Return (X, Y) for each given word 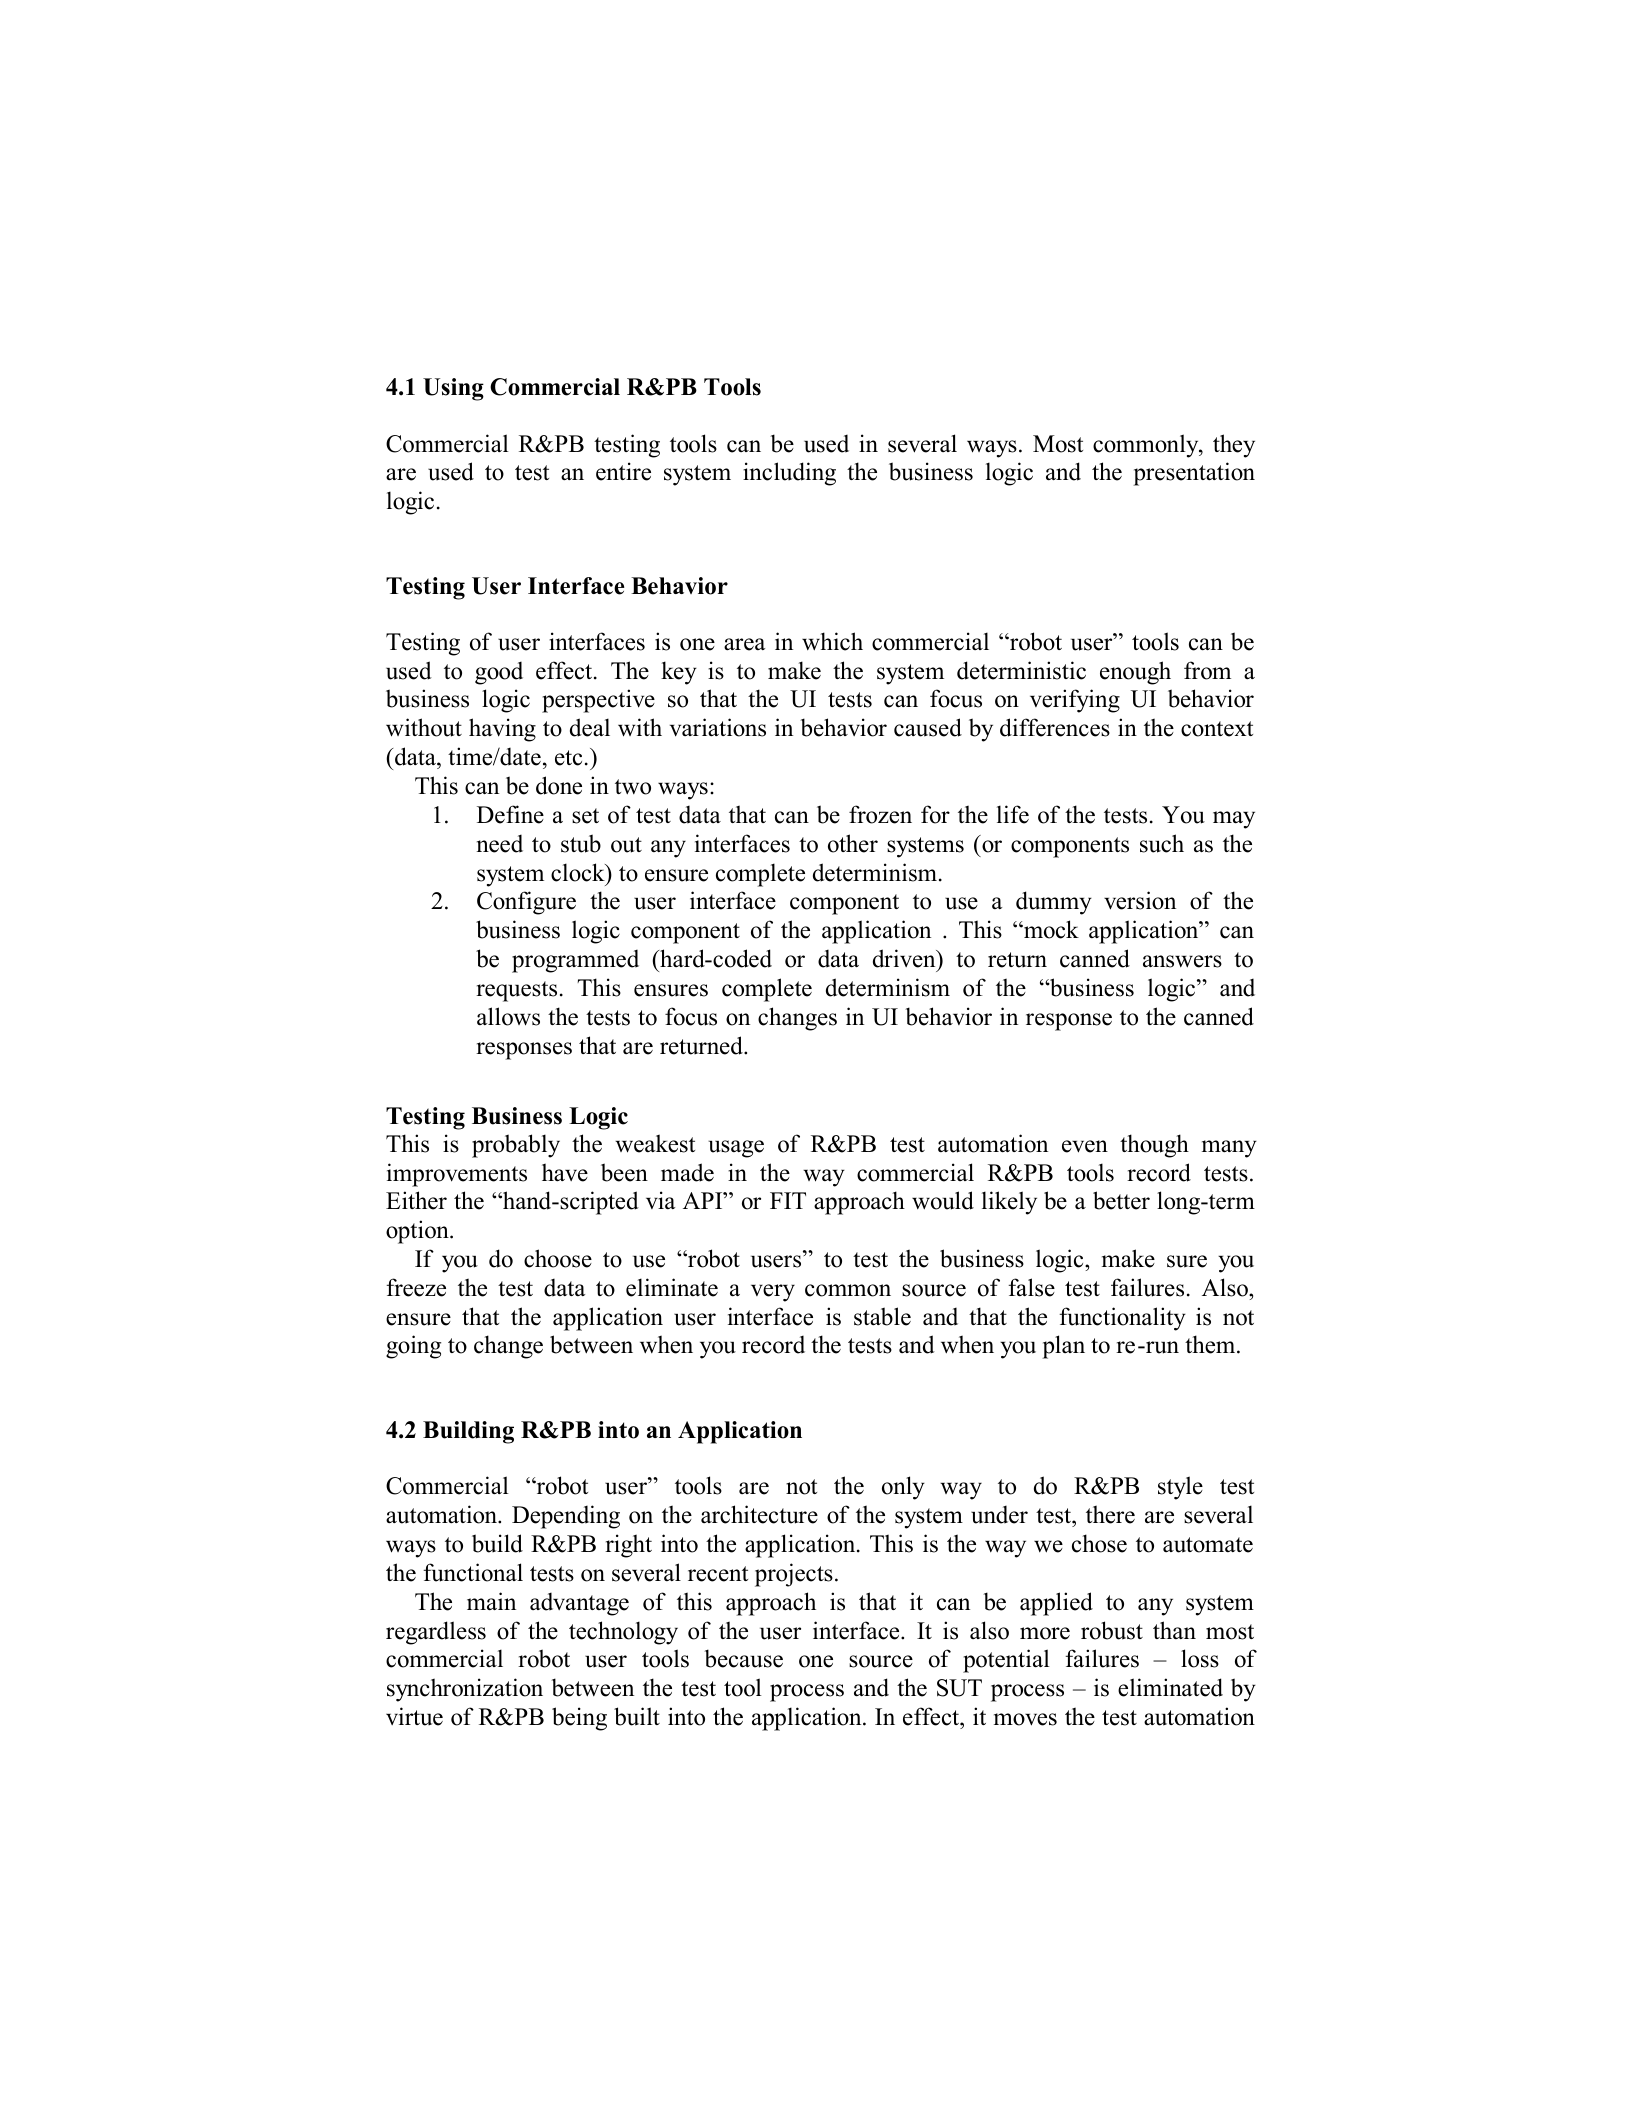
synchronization (465, 1690)
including (789, 474)
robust (1112, 1630)
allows (508, 1016)
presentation (1194, 474)
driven (905, 958)
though (1154, 1146)
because (743, 1658)
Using (453, 389)
